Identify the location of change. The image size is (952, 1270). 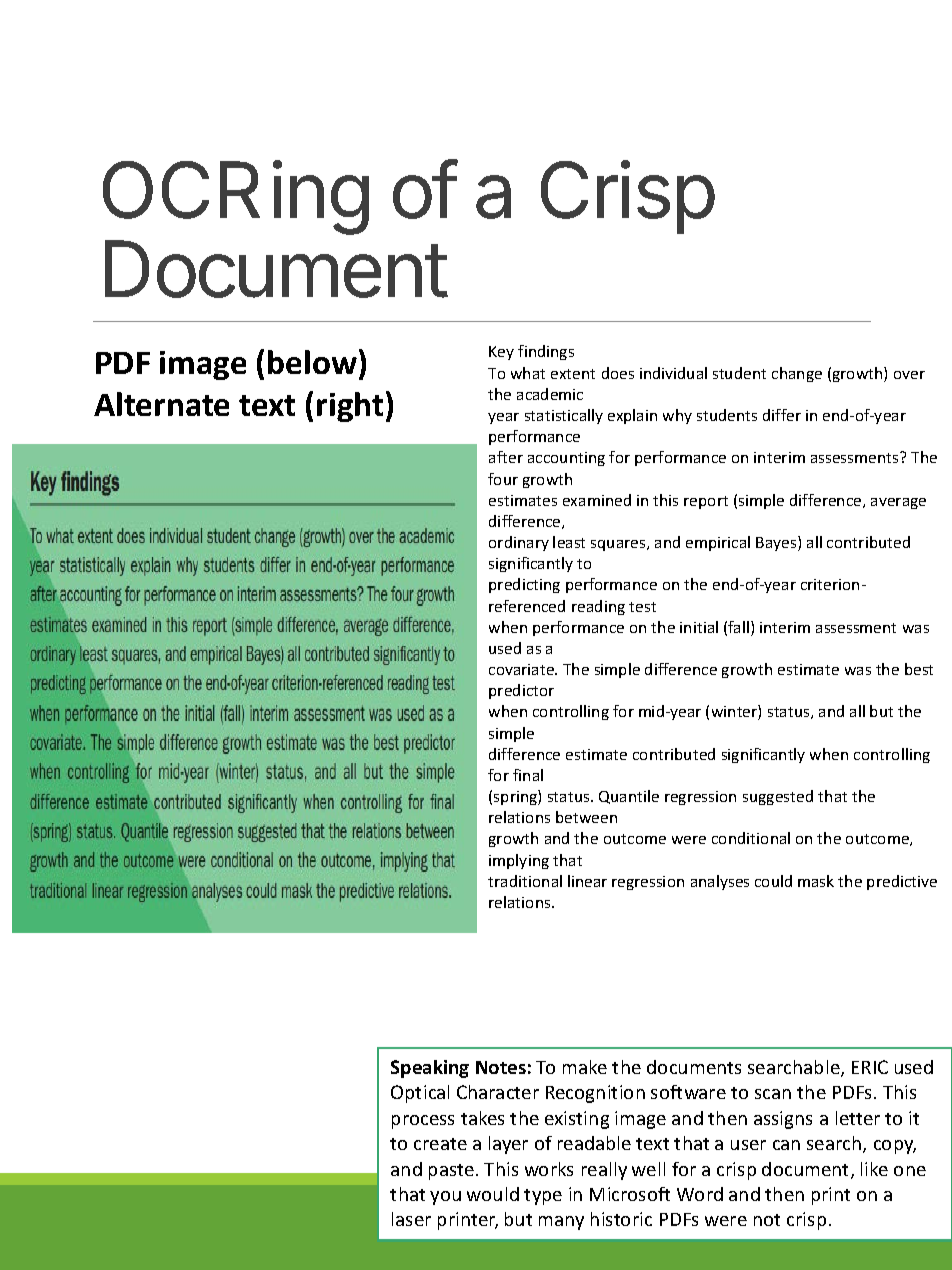
(797, 374).
